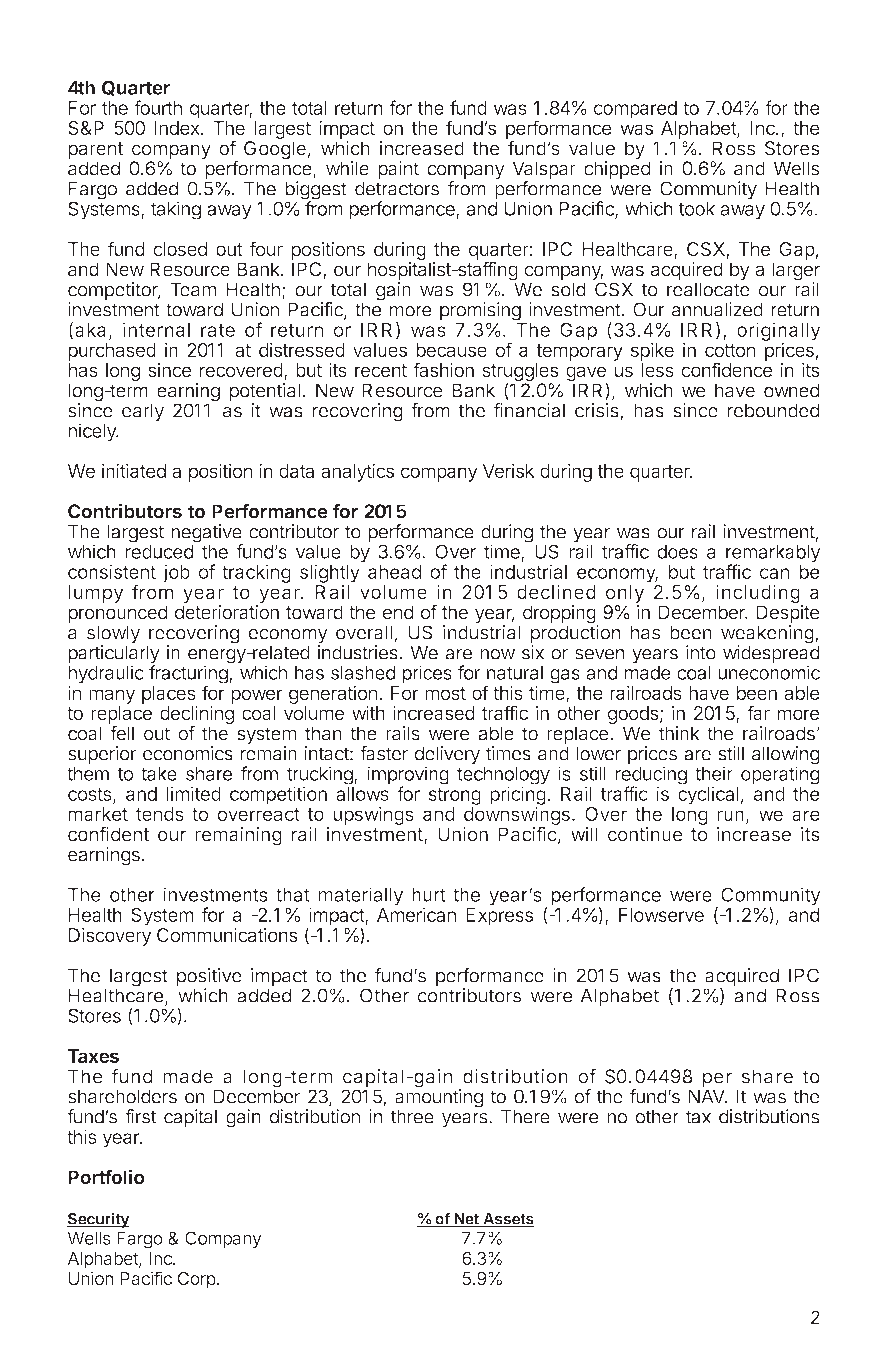 The width and height of the screenshot is (887, 1372). I want to click on does, so click(677, 552).
